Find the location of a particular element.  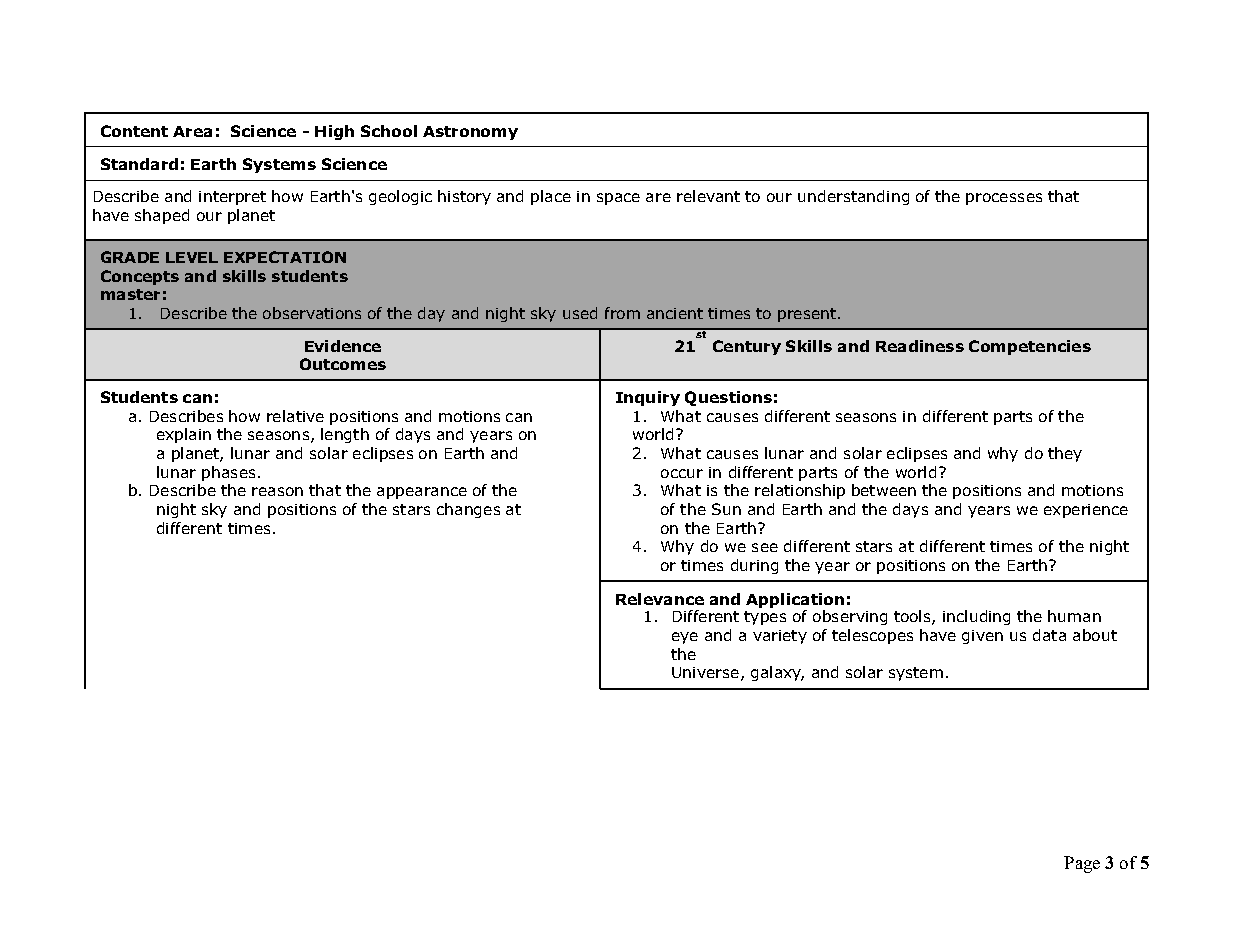

Universe is located at coordinates (705, 672).
